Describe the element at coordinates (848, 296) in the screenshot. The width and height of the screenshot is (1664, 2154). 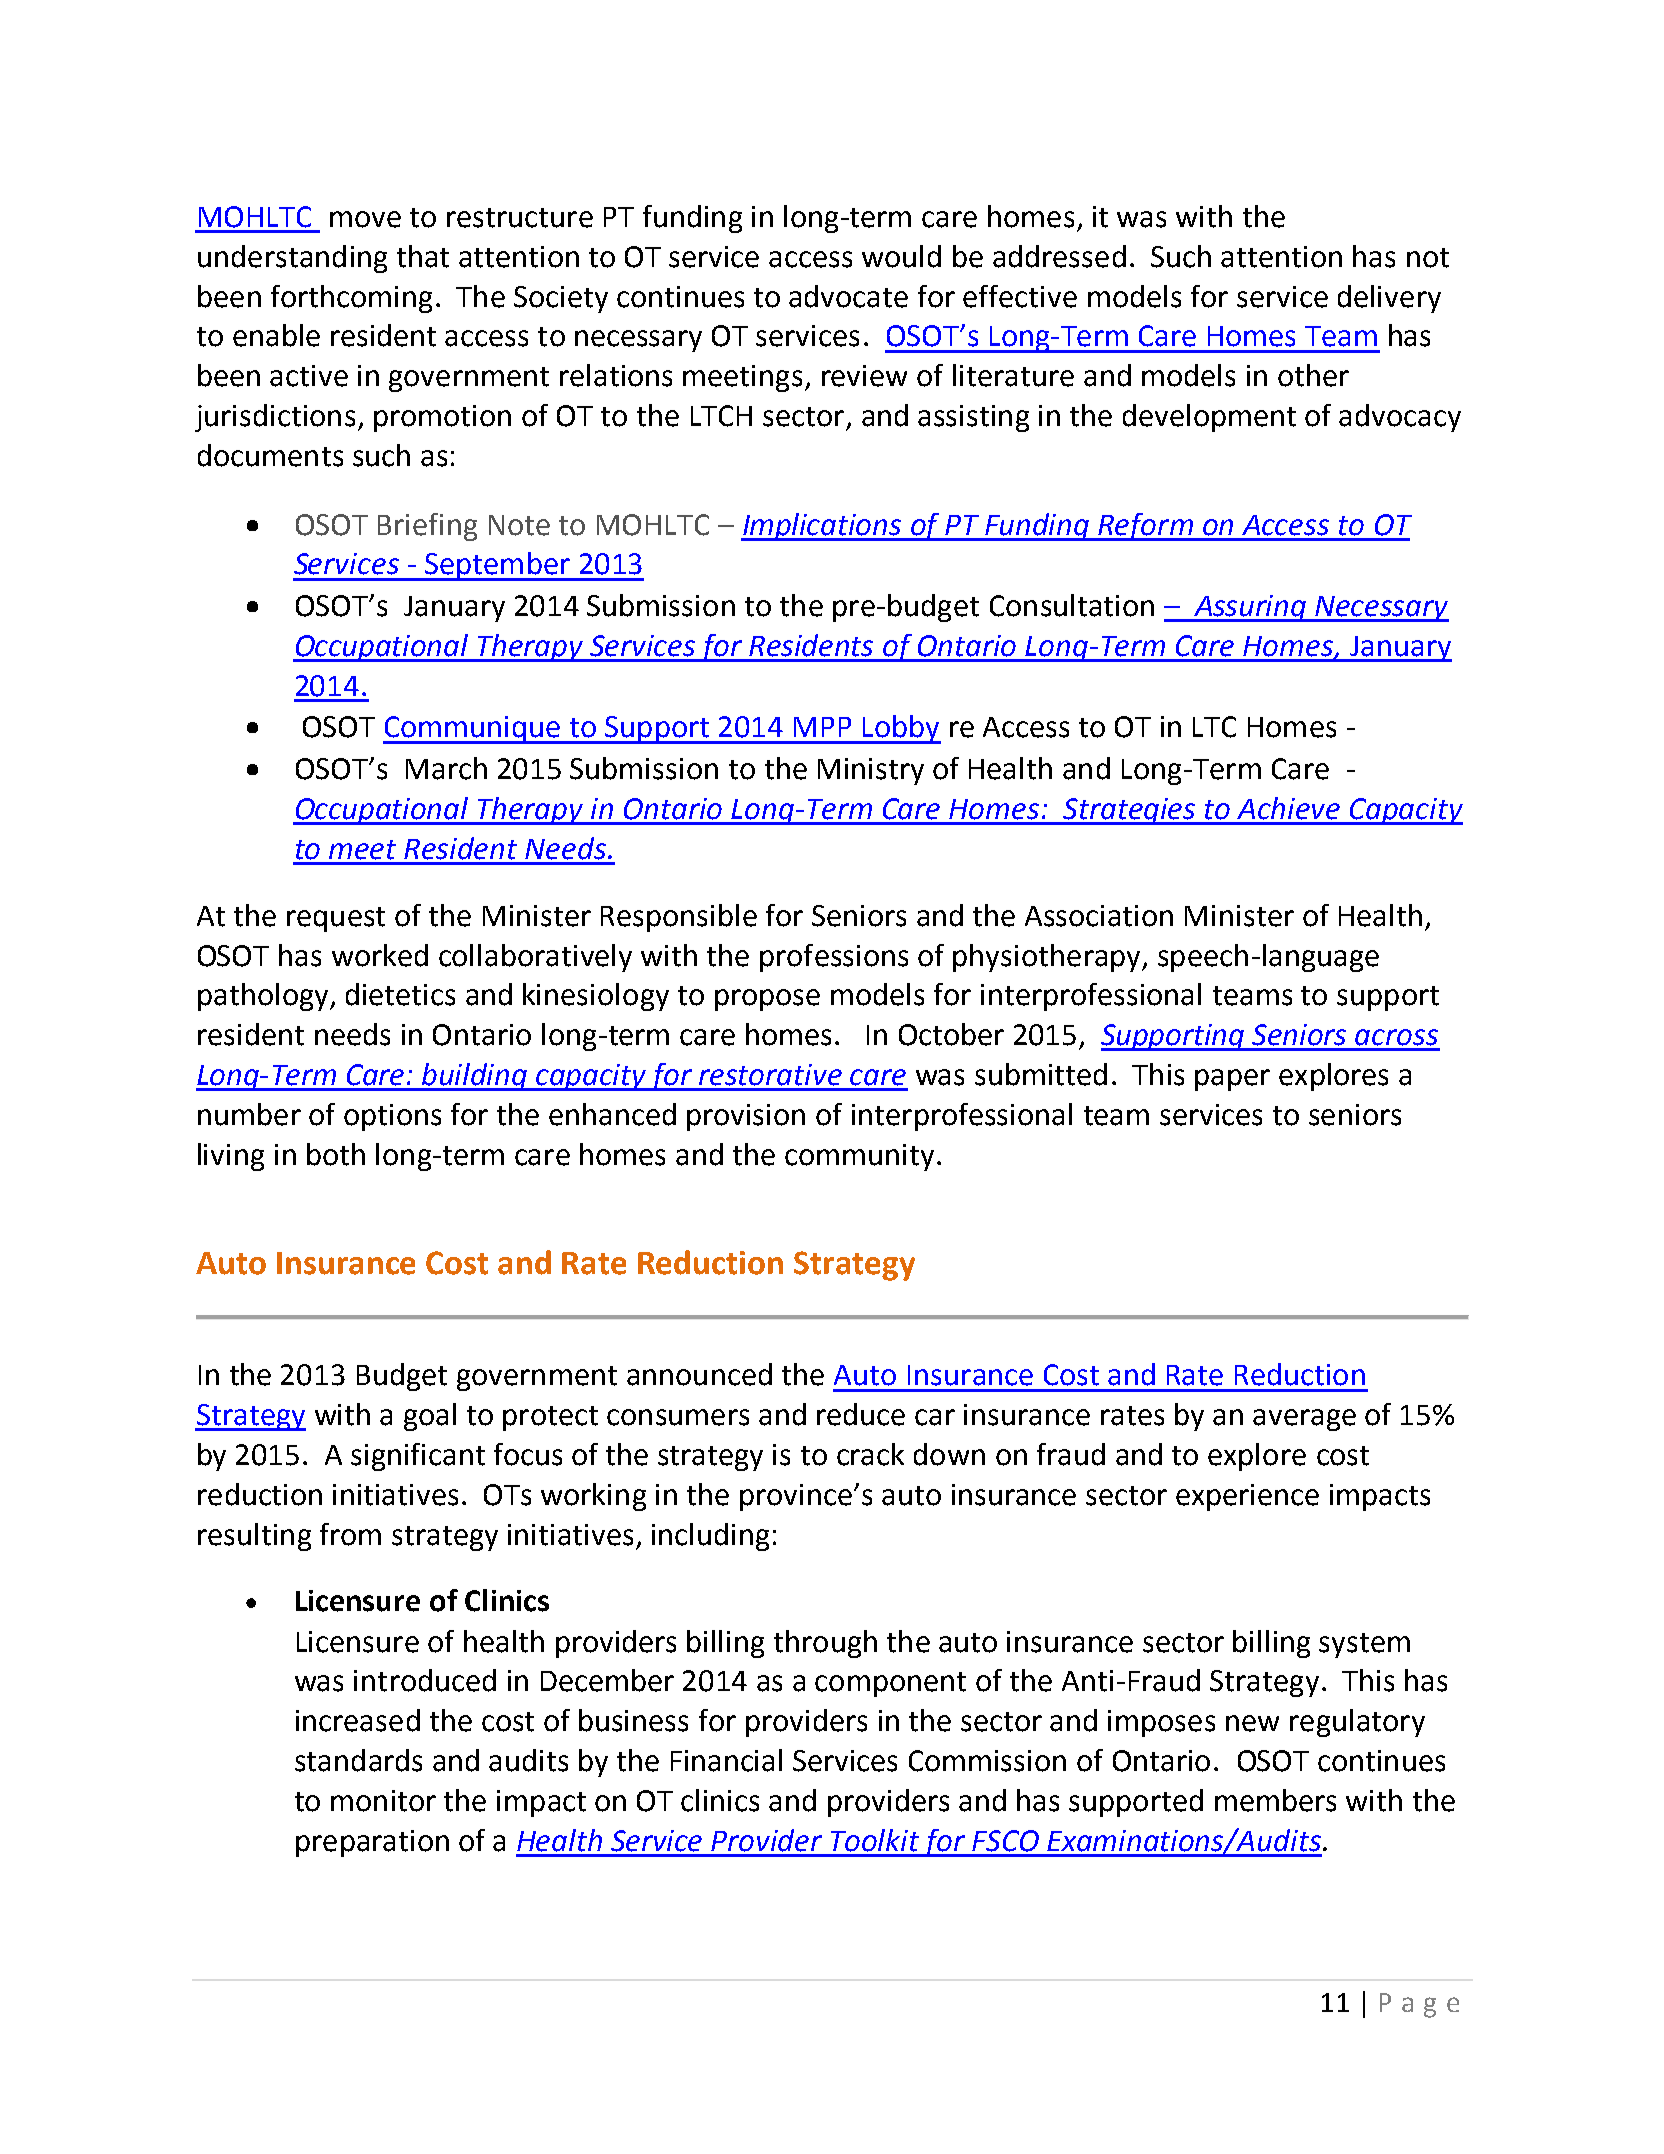
I see `advocate` at that location.
